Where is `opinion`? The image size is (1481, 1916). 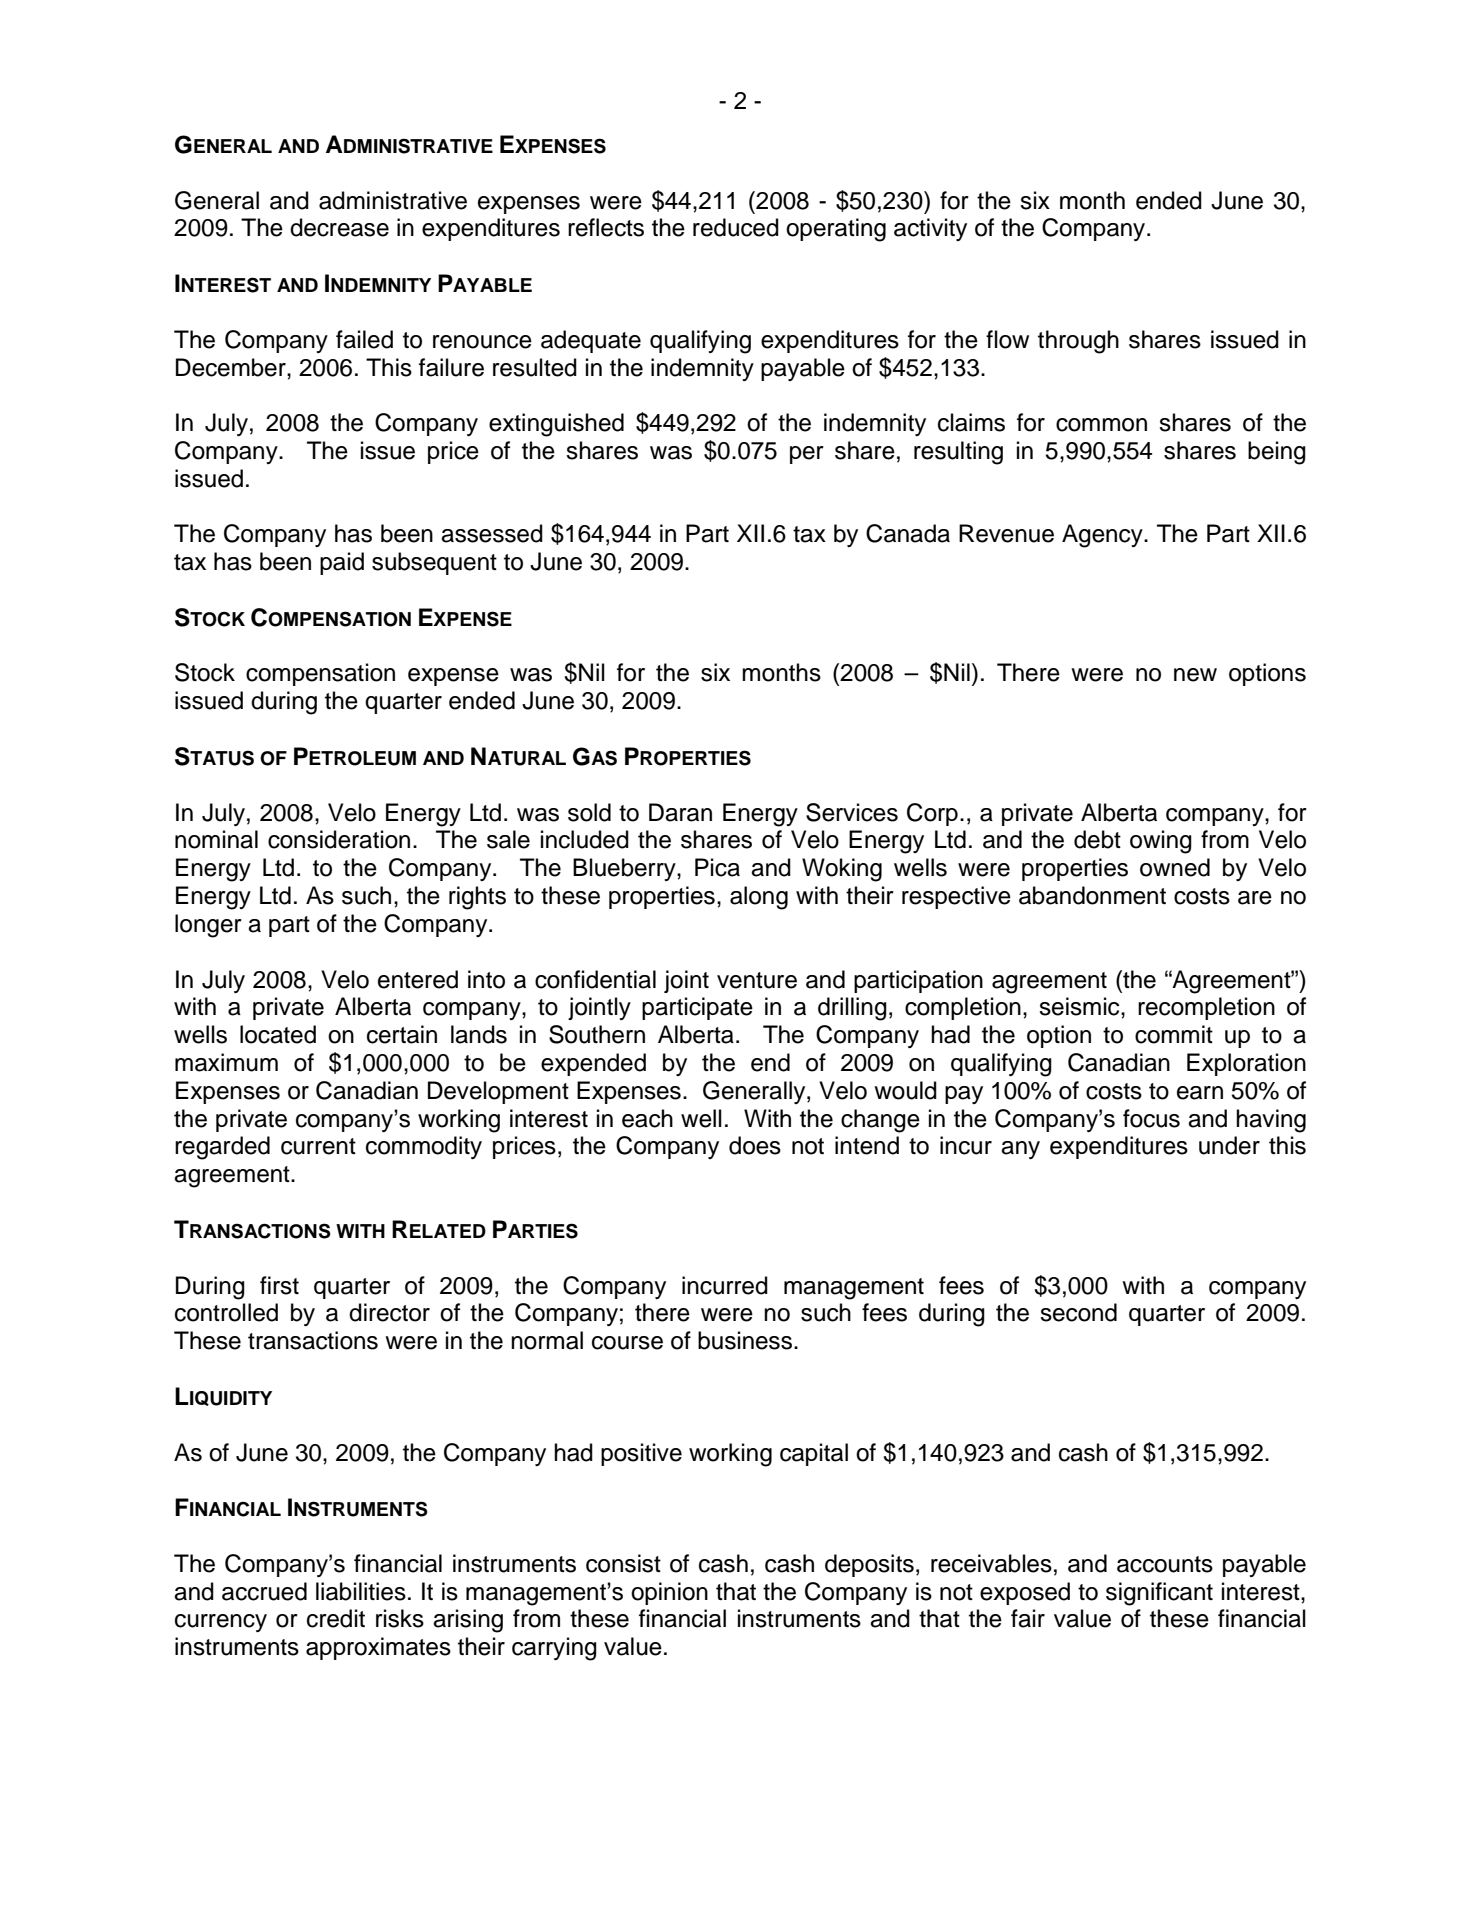 opinion is located at coordinates (669, 1593).
